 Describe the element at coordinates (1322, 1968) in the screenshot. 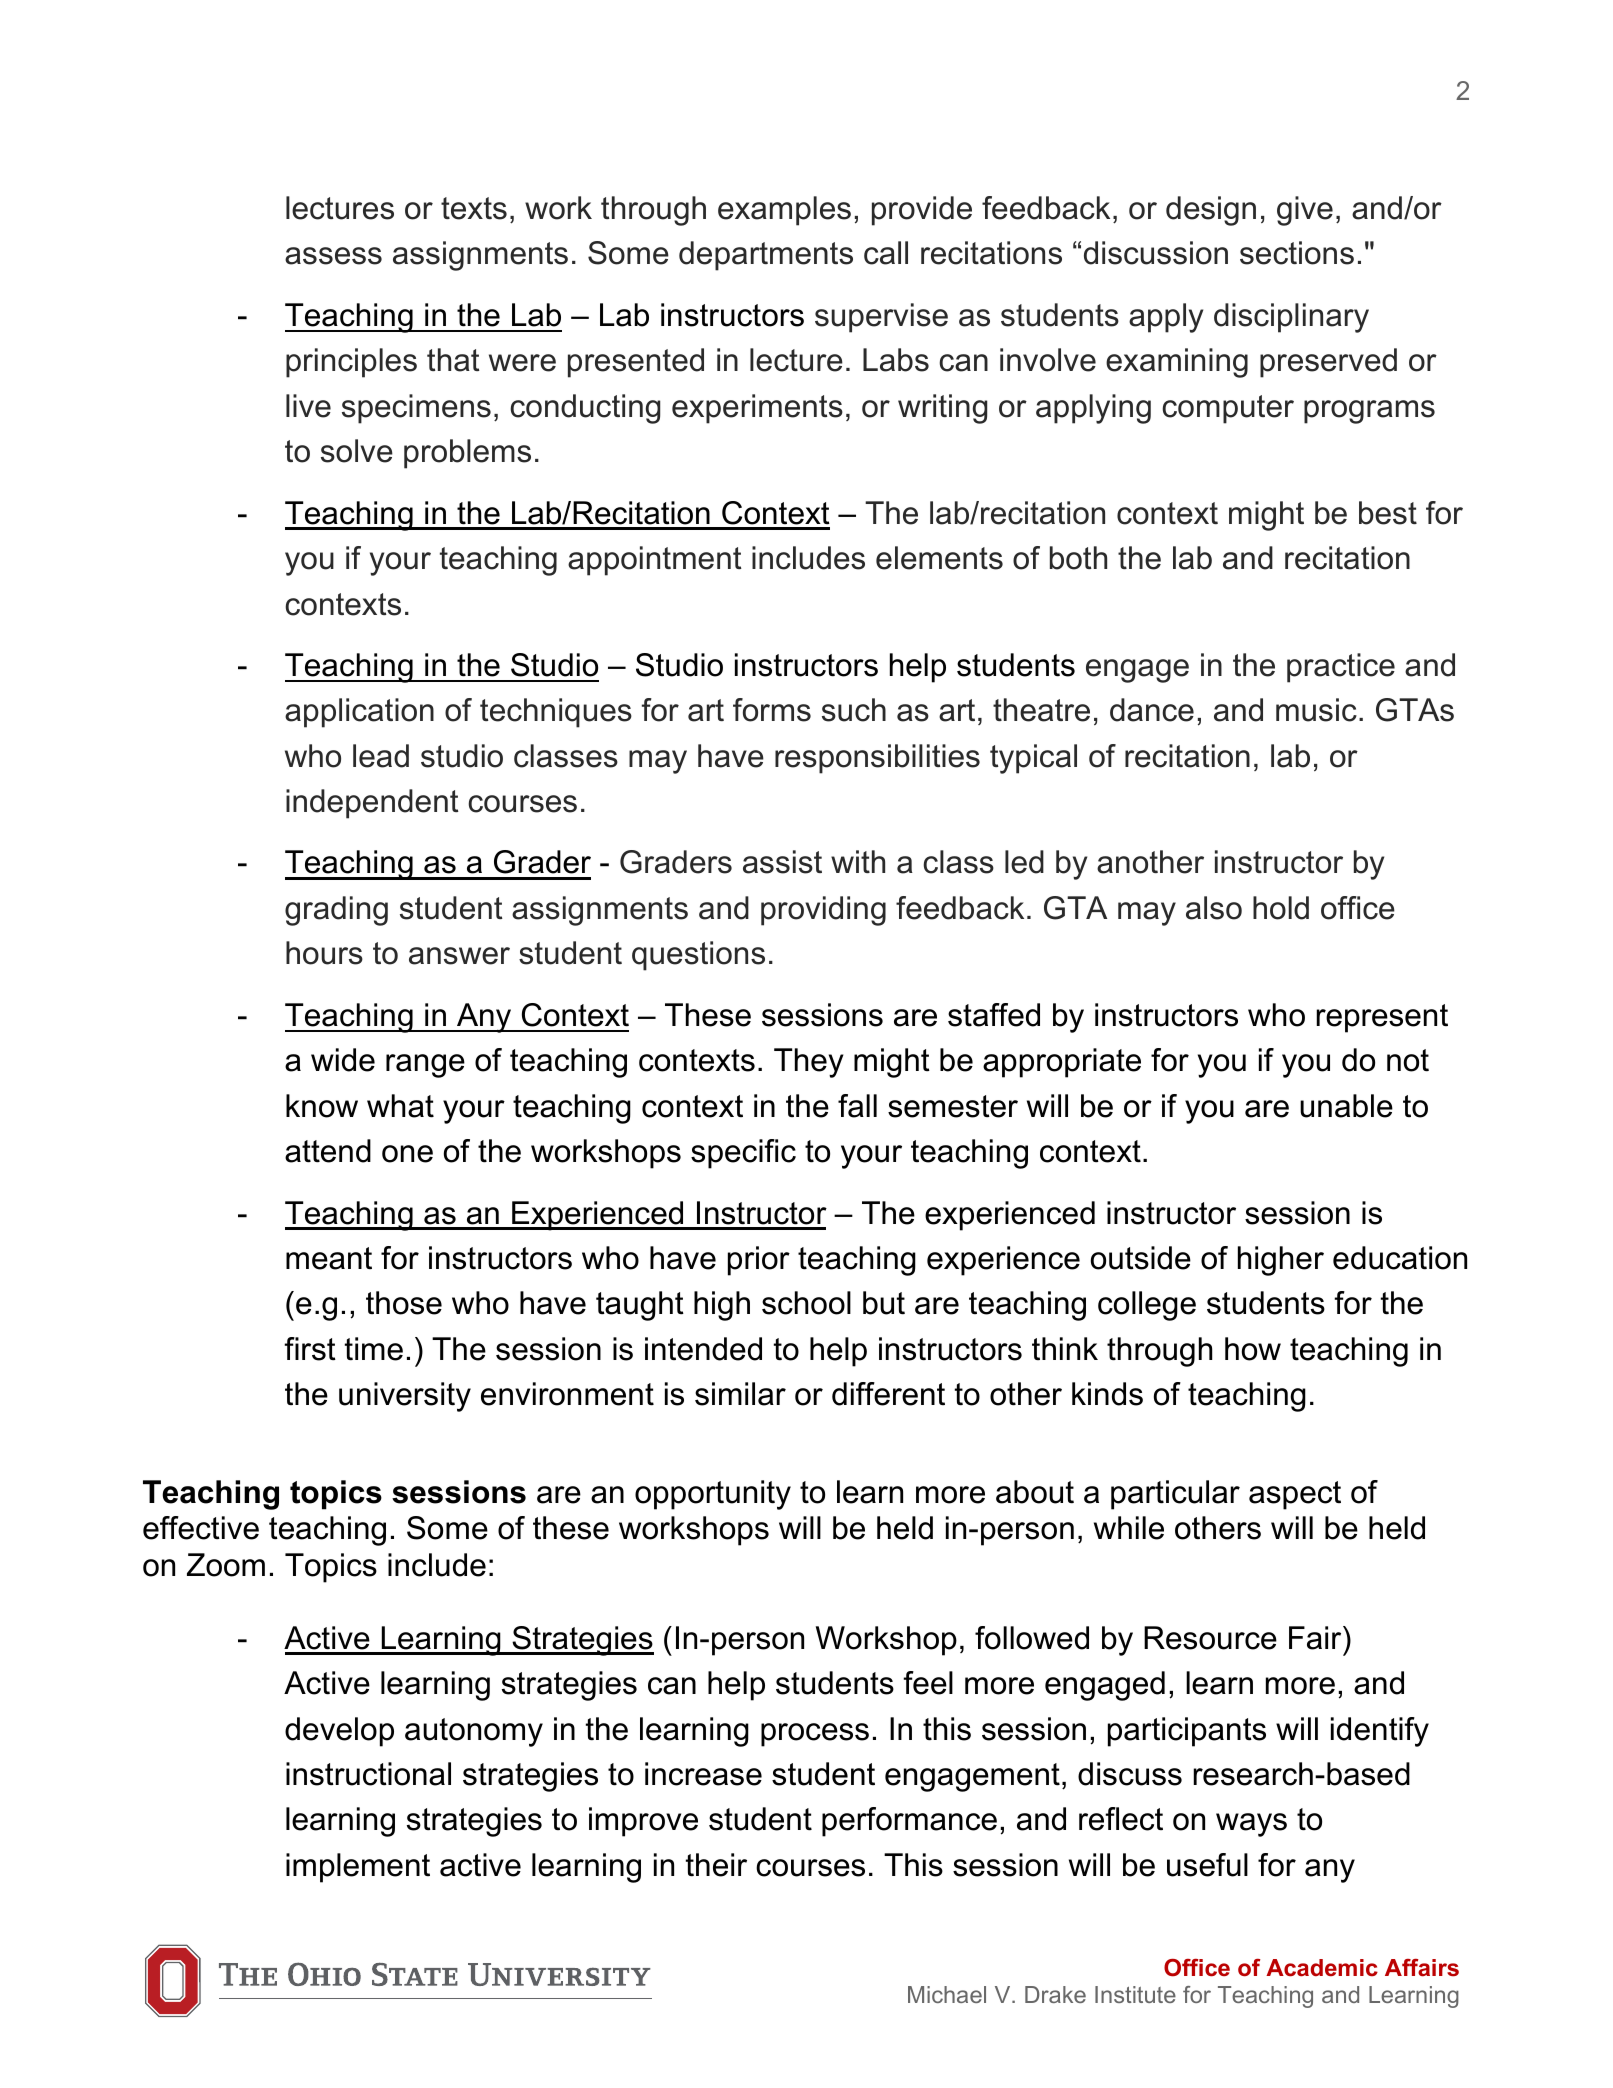

I see `Academic` at that location.
